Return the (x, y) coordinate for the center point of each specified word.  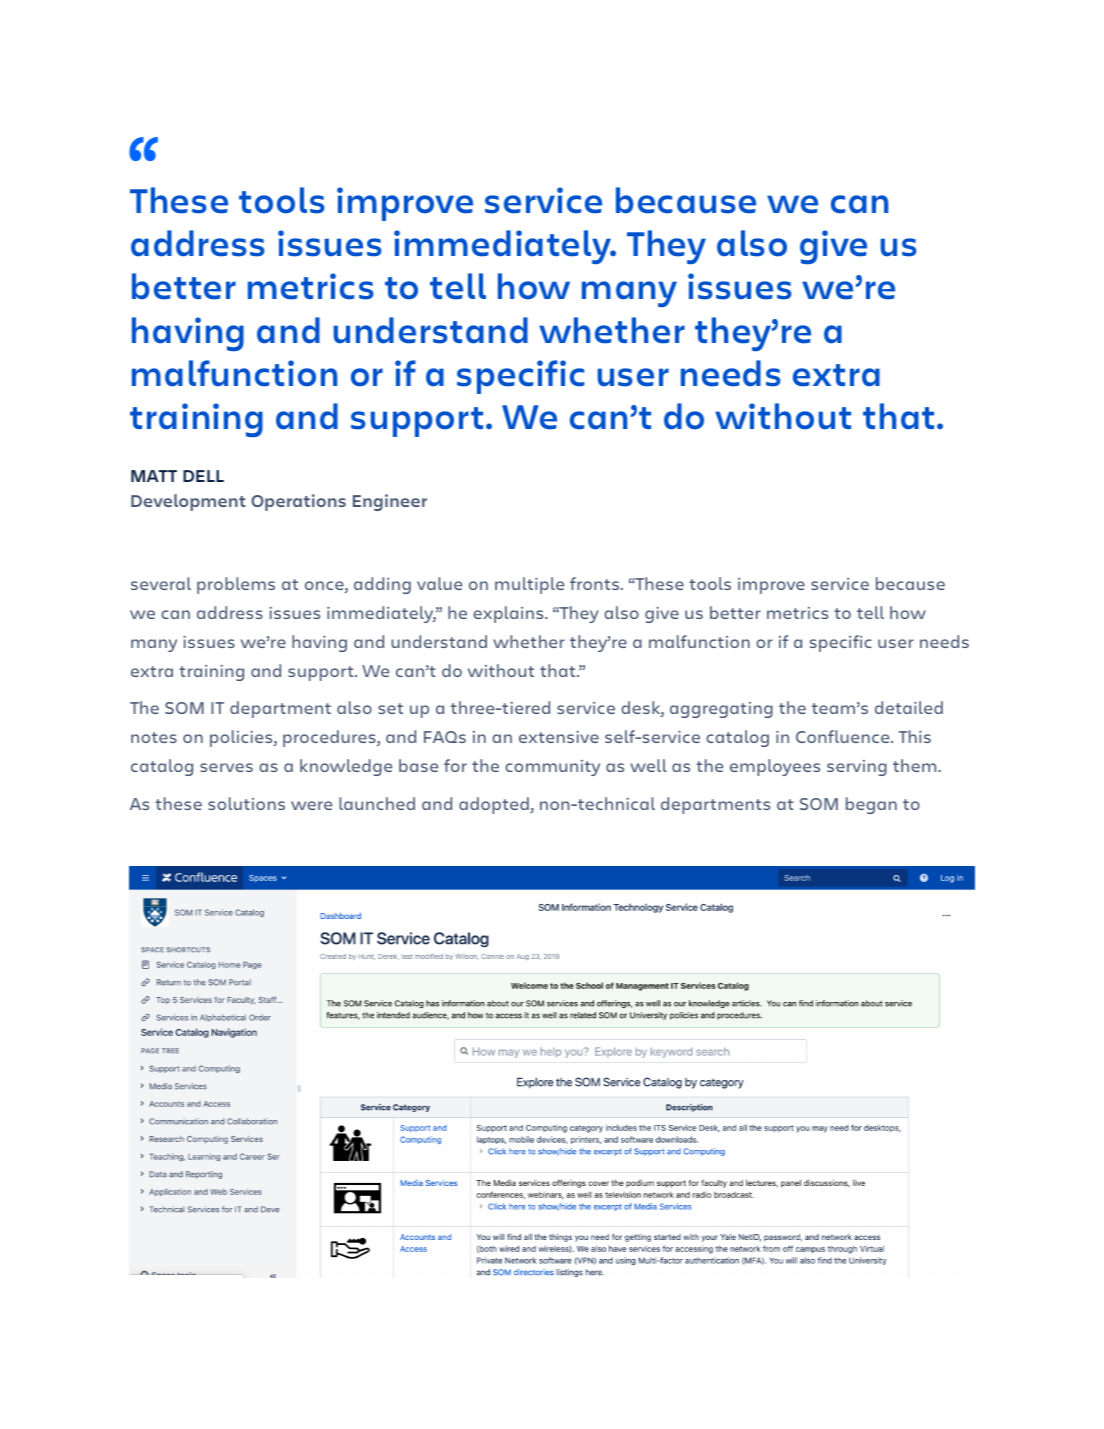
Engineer (390, 502)
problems (236, 585)
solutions (246, 803)
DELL (203, 476)
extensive (559, 737)
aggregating (721, 710)
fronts (594, 583)
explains (509, 614)
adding (382, 585)
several (161, 583)
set (390, 708)
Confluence (844, 736)
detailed (909, 707)
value (439, 583)
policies (242, 738)
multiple (529, 585)
